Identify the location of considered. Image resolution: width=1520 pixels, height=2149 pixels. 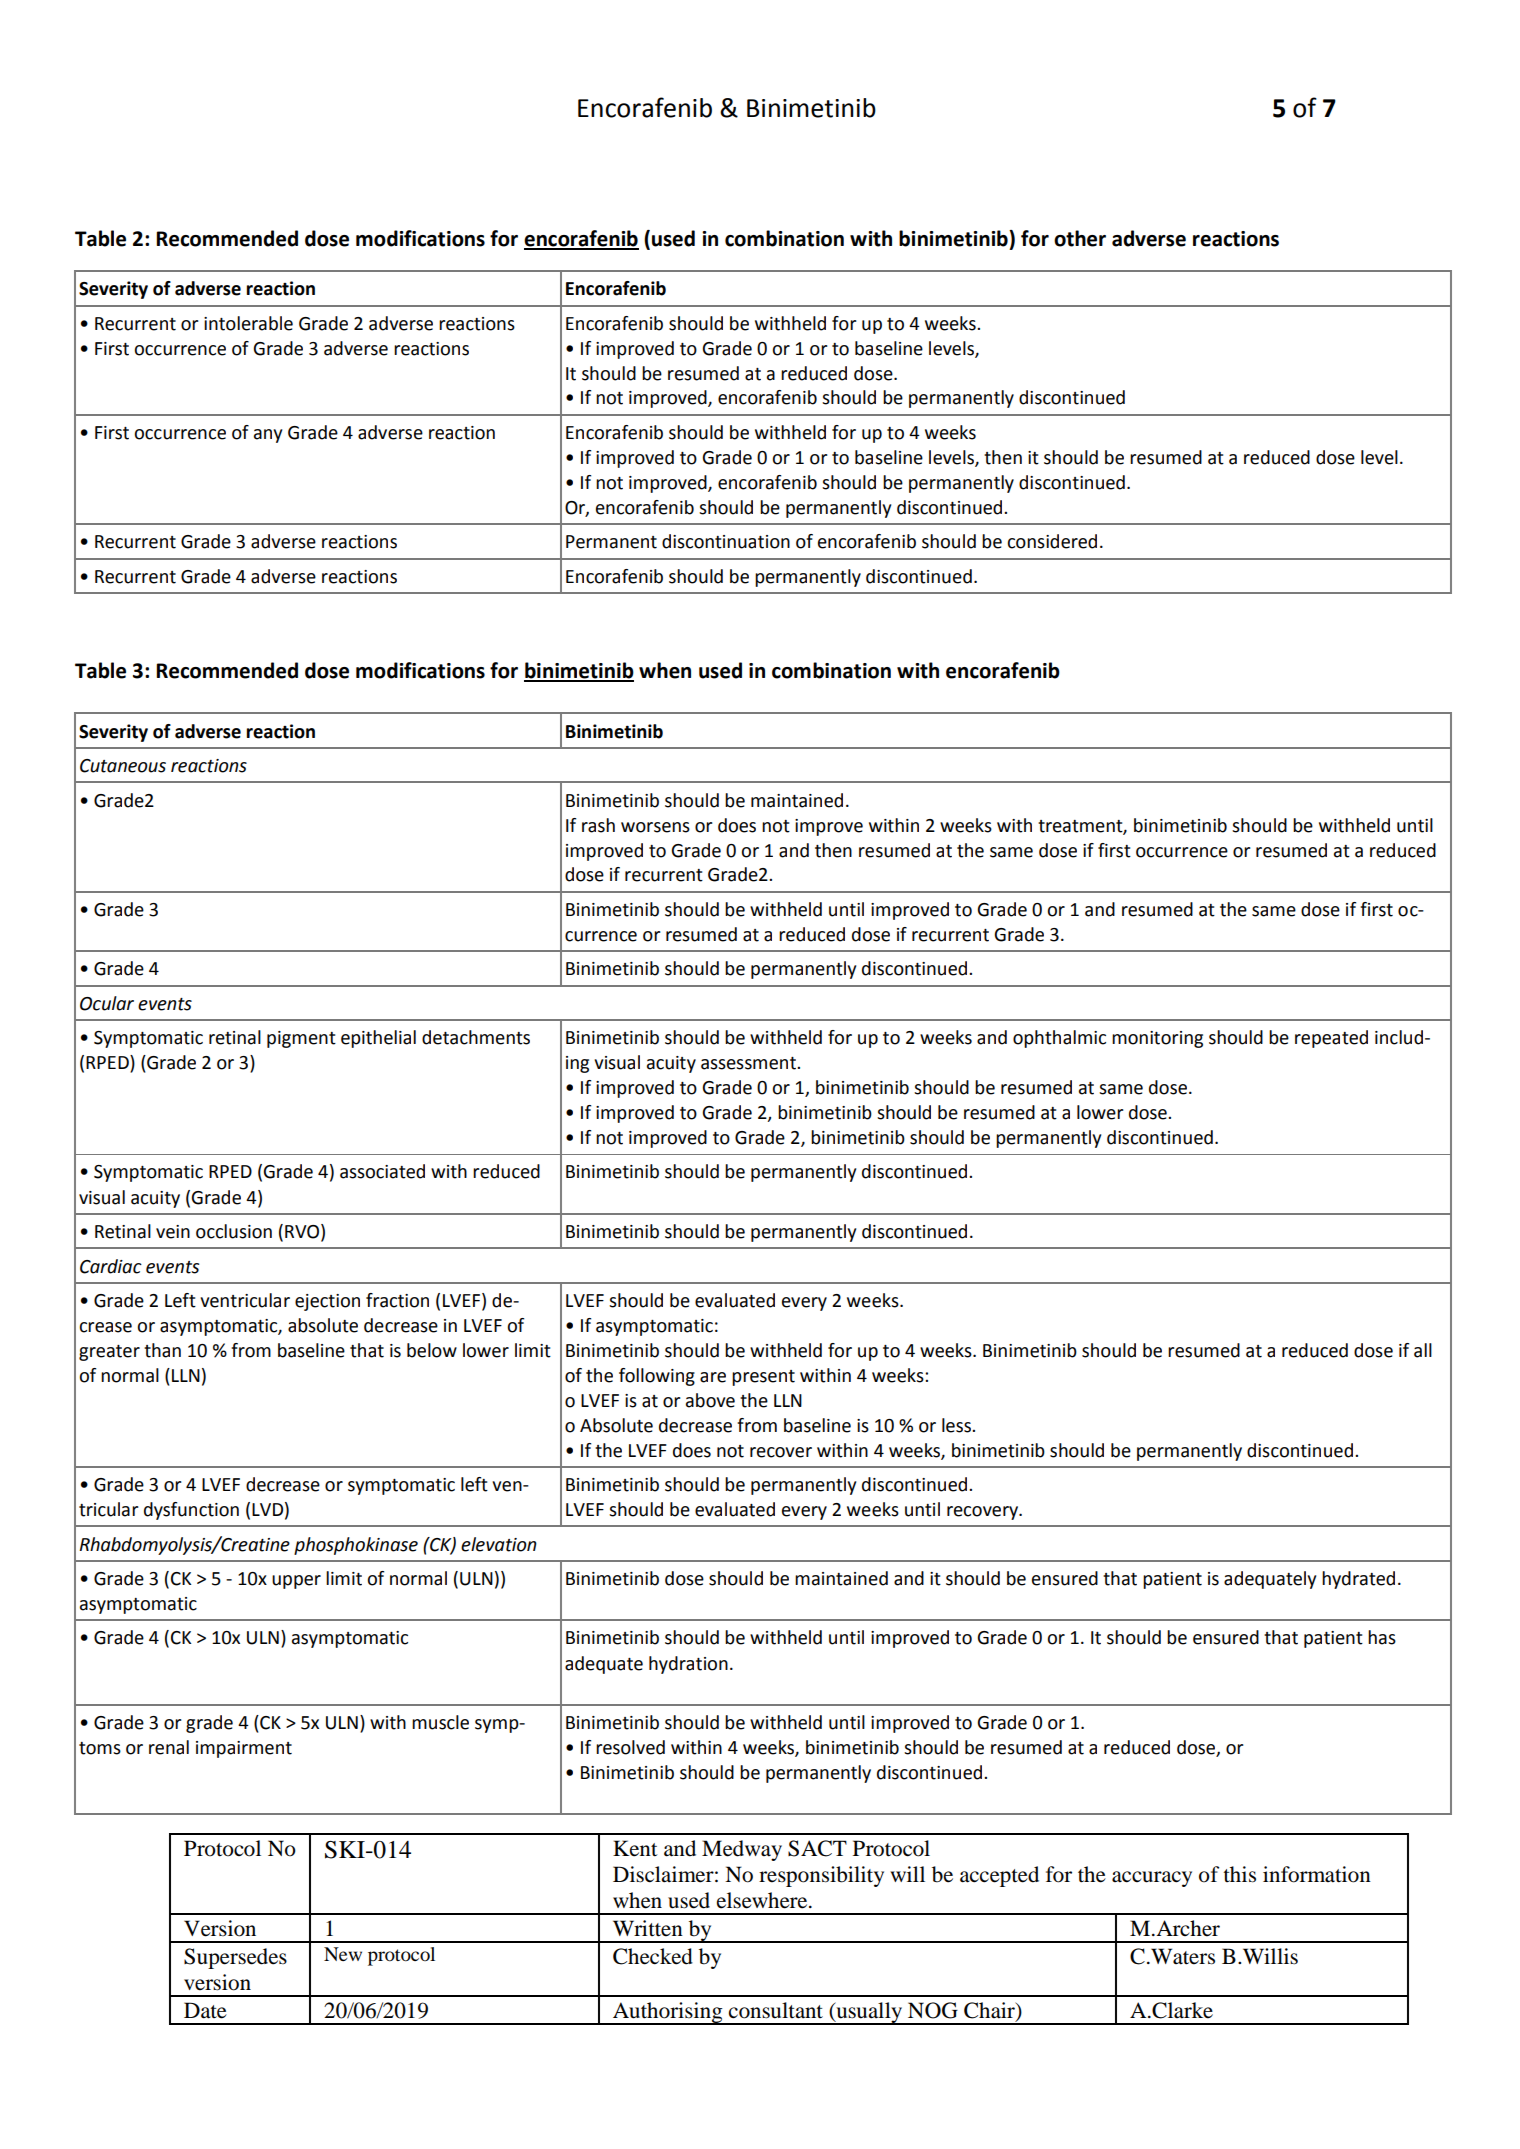
(1052, 541).
